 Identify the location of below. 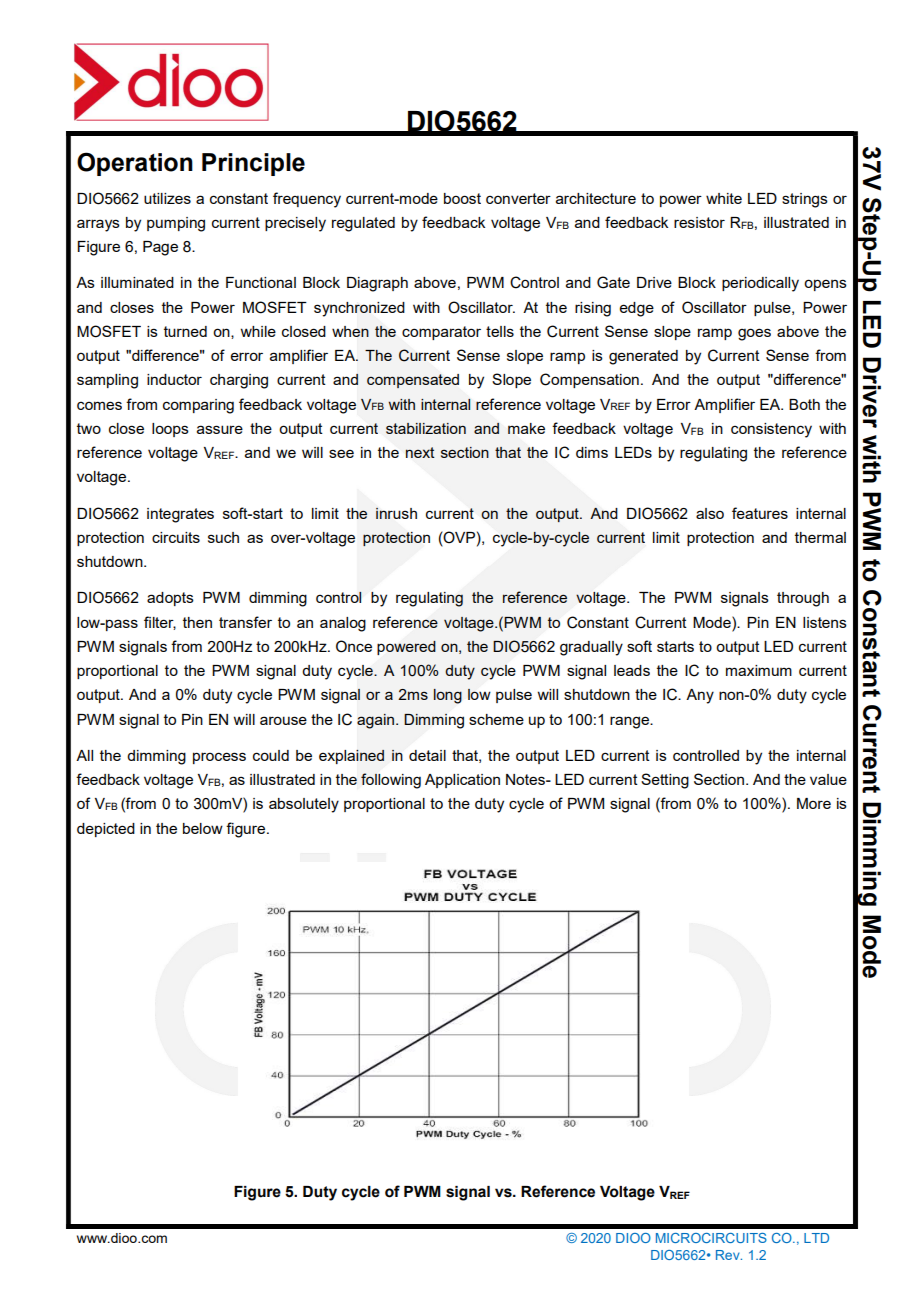
(203, 828).
